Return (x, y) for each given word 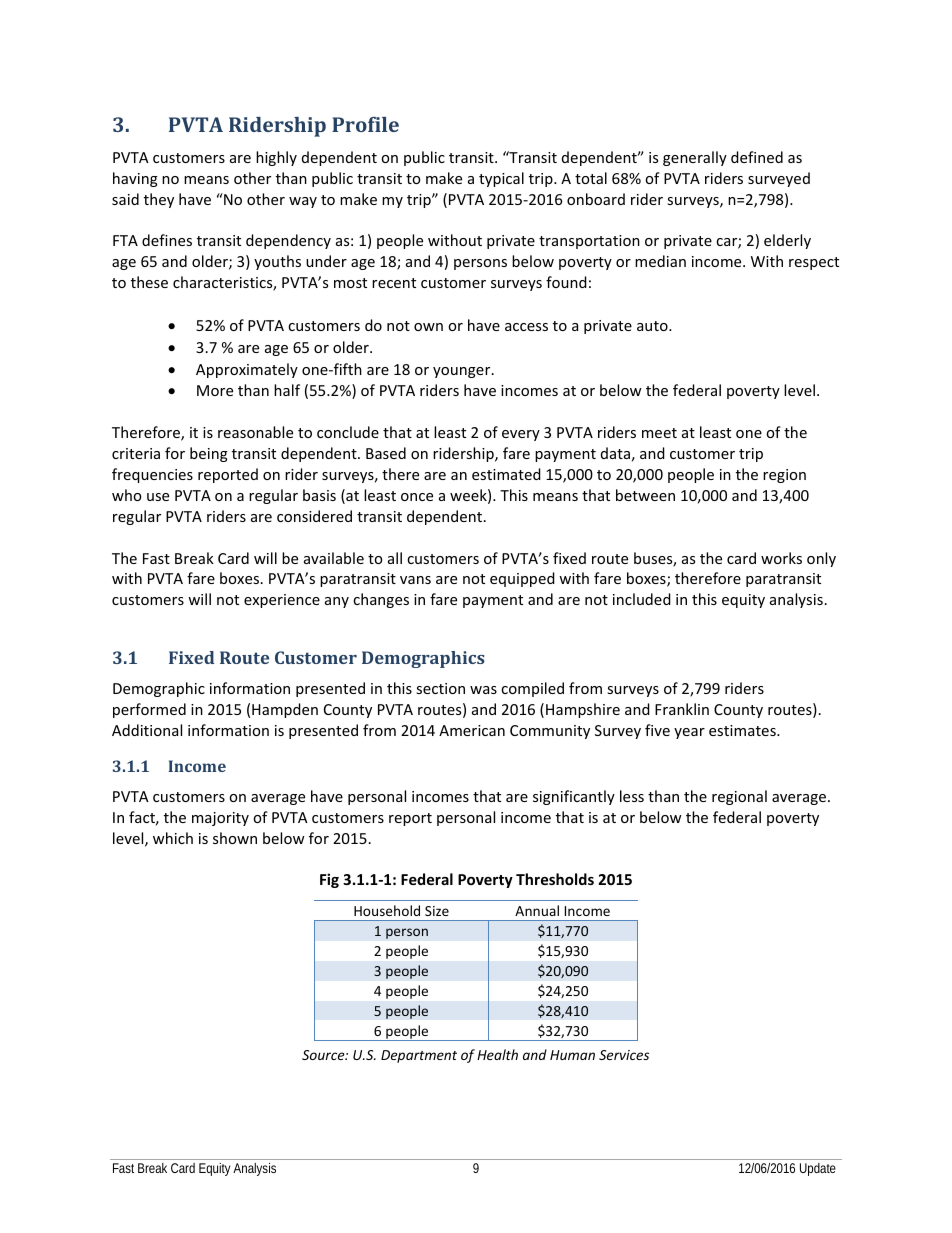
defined (757, 157)
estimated (506, 474)
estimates (743, 730)
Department (419, 1056)
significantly (574, 797)
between (645, 495)
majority (220, 819)
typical (501, 179)
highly (276, 158)
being (209, 454)
